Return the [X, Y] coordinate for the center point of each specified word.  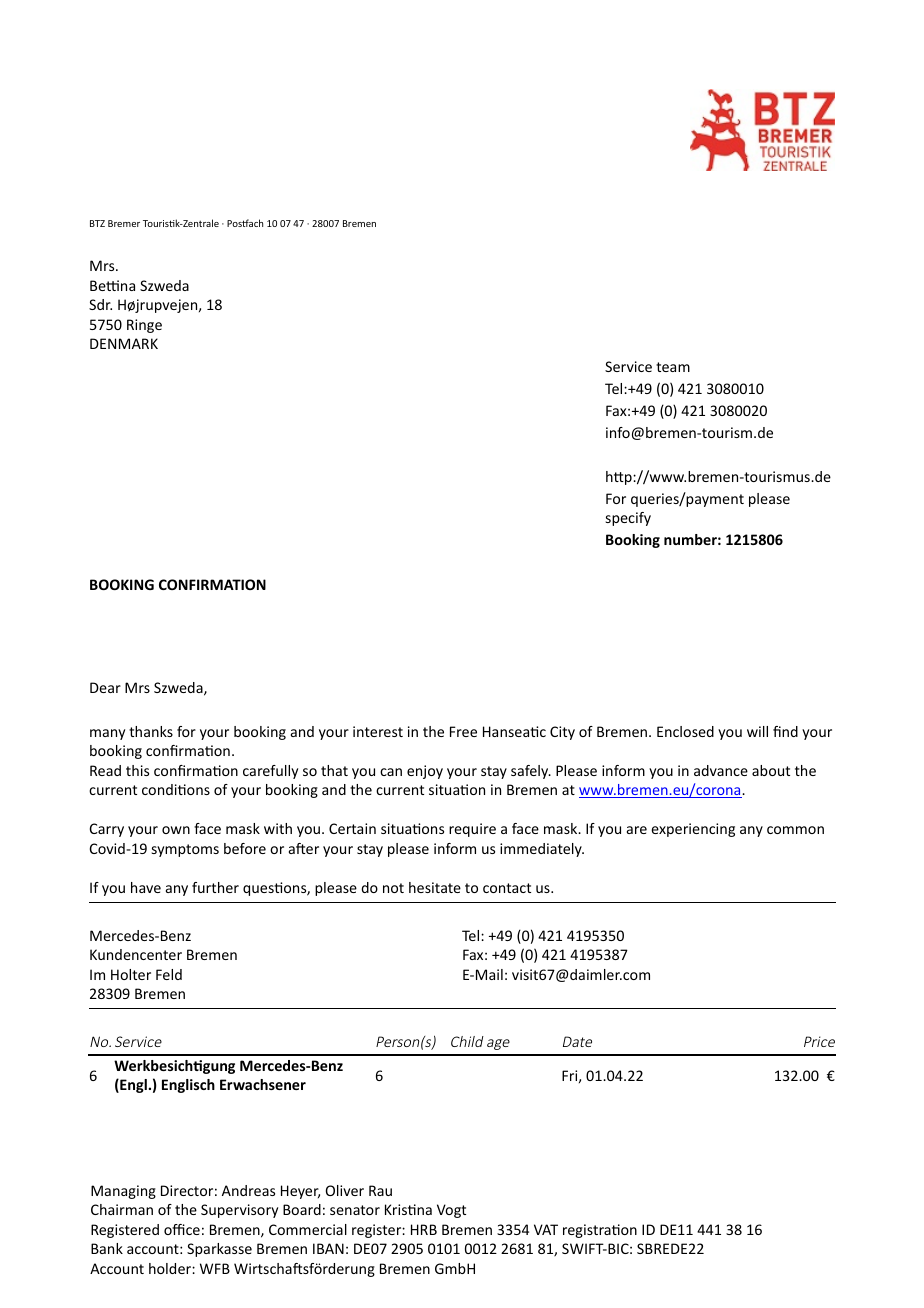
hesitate [435, 887]
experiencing [693, 830]
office [182, 1229]
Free [463, 731]
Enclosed [685, 731]
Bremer [124, 223]
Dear [105, 687]
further [215, 887]
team [673, 367]
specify [628, 519]
